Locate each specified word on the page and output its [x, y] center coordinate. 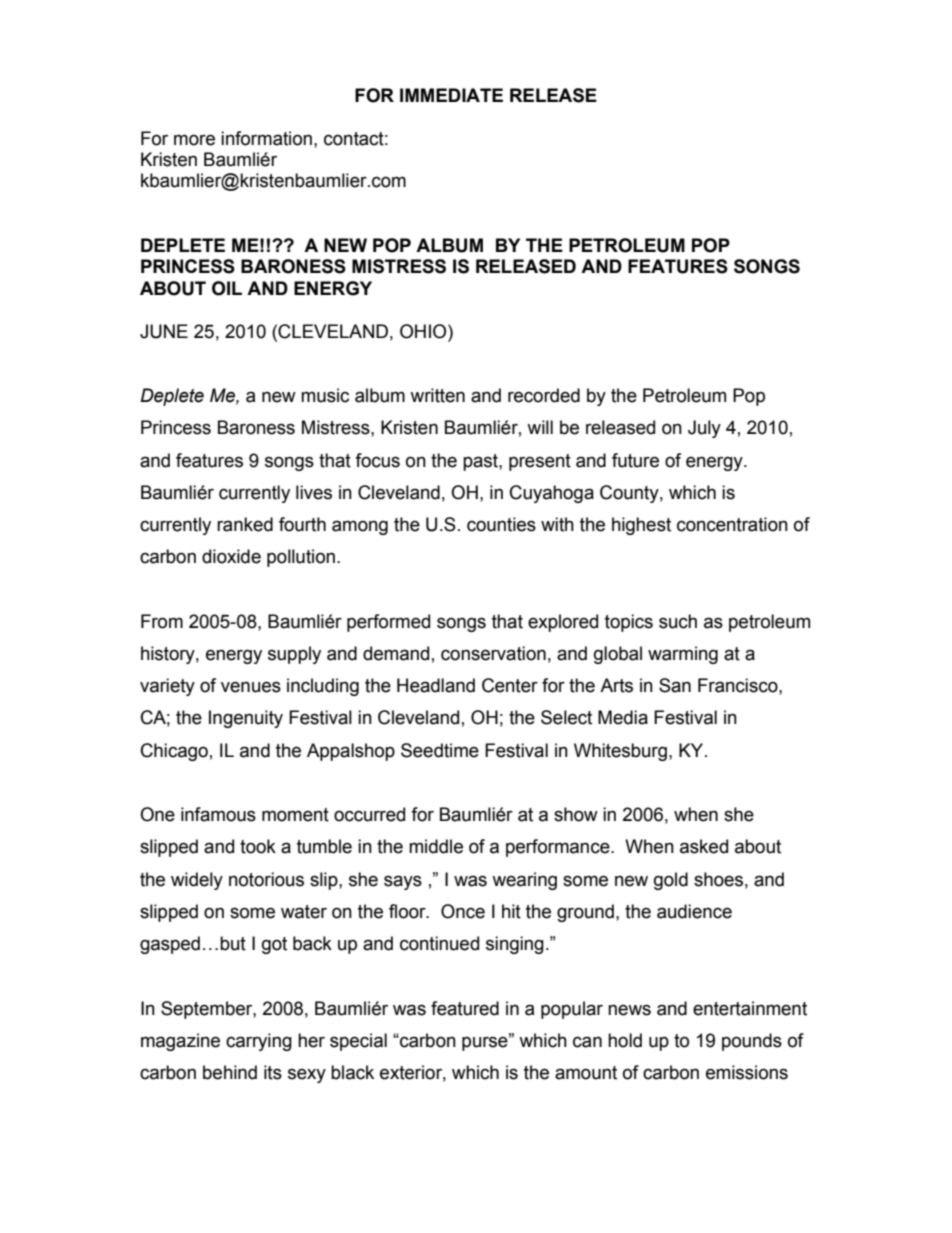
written [437, 395]
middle [436, 846]
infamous [218, 814]
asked [704, 846]
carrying [259, 1042]
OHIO [424, 331]
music [325, 395]
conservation [493, 653]
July [704, 429]
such [678, 621]
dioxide [231, 556]
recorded [544, 395]
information [266, 138]
